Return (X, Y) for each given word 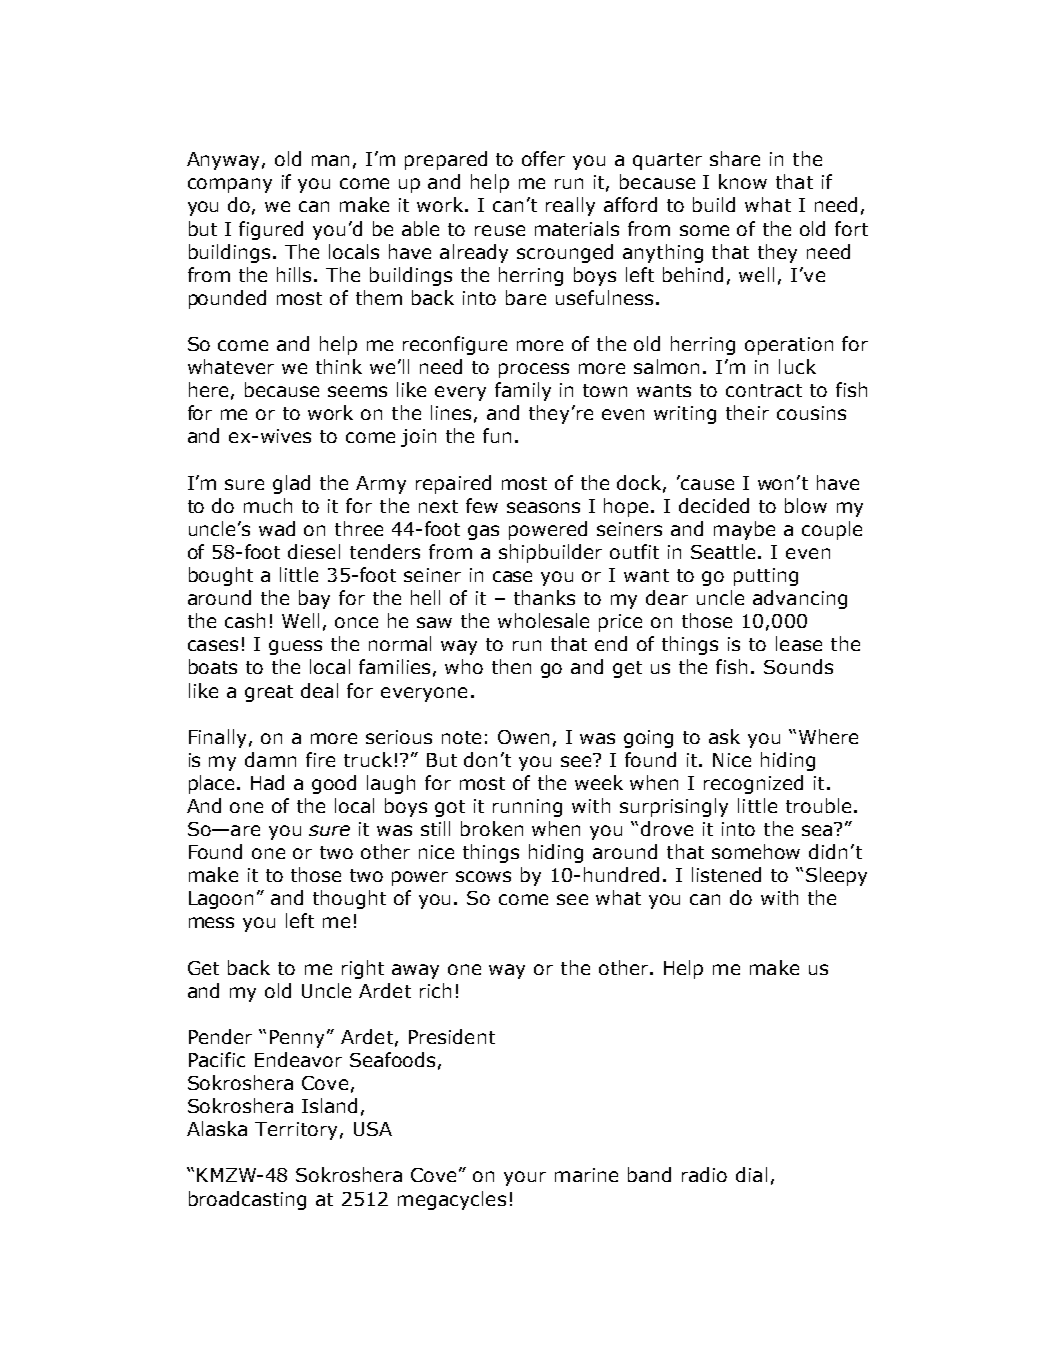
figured (271, 230)
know (743, 181)
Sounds (798, 666)
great (269, 693)
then (511, 666)
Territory (296, 1131)
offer (543, 158)
